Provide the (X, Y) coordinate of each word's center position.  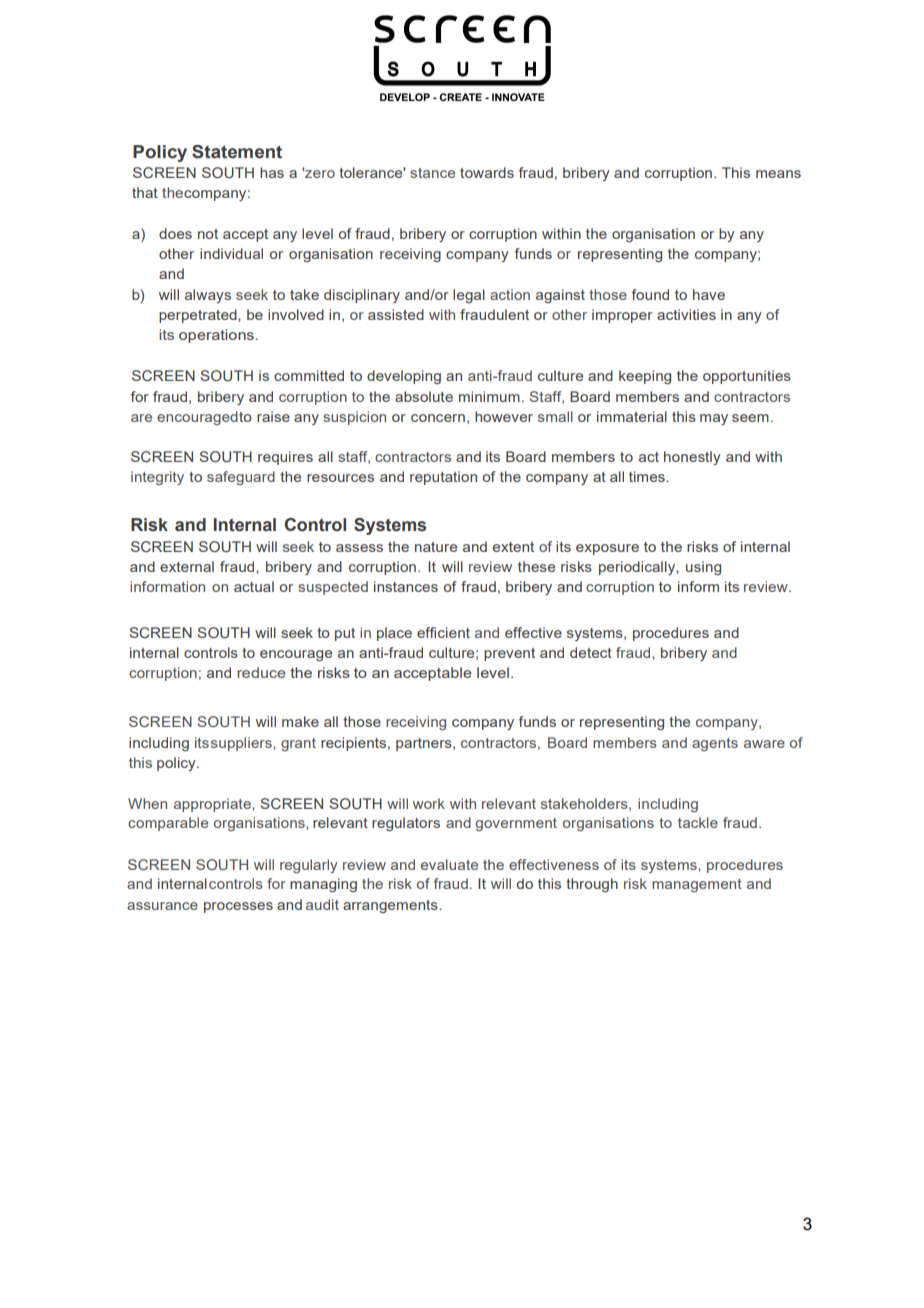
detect (591, 652)
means (778, 174)
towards (487, 172)
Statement (237, 152)
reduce (261, 672)
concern (438, 418)
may (714, 419)
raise (273, 416)
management (697, 885)
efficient (443, 632)
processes (238, 907)
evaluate (449, 864)
